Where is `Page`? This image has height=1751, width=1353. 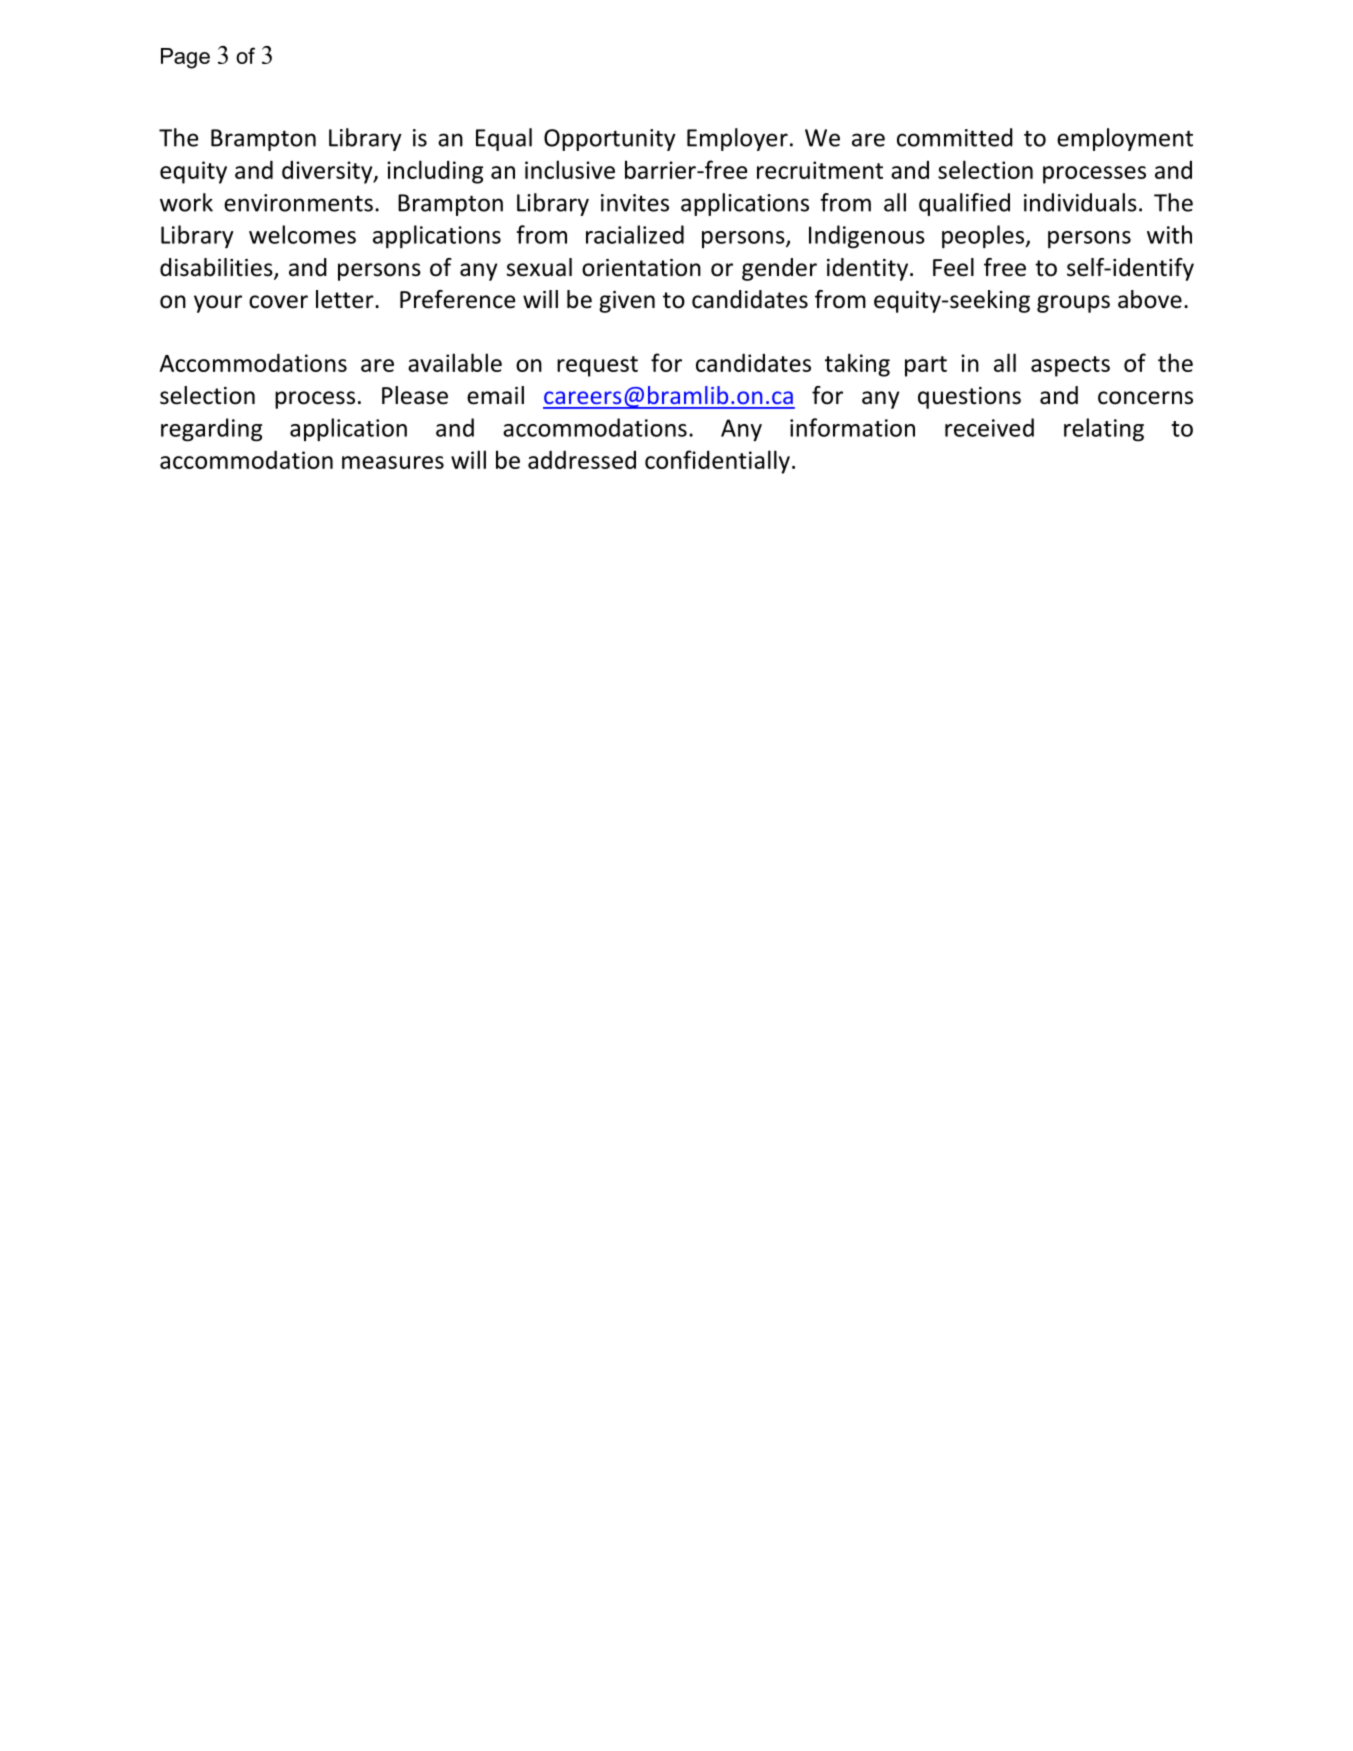
Page is located at coordinates (185, 58).
